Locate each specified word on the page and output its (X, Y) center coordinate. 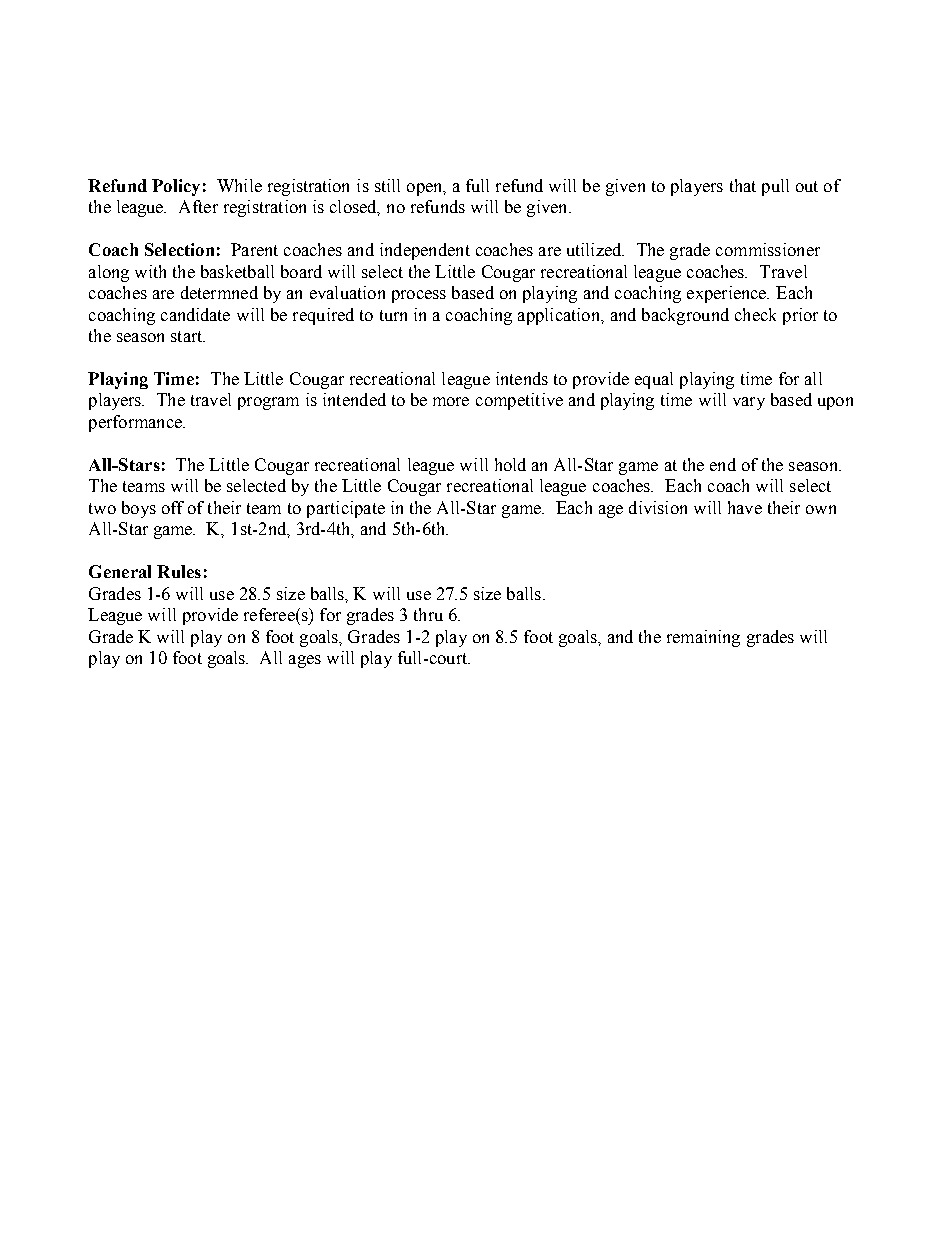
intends (522, 378)
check (755, 314)
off (173, 507)
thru (428, 614)
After (198, 206)
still (387, 185)
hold (510, 464)
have (745, 507)
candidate (195, 314)
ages (305, 661)
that (743, 185)
